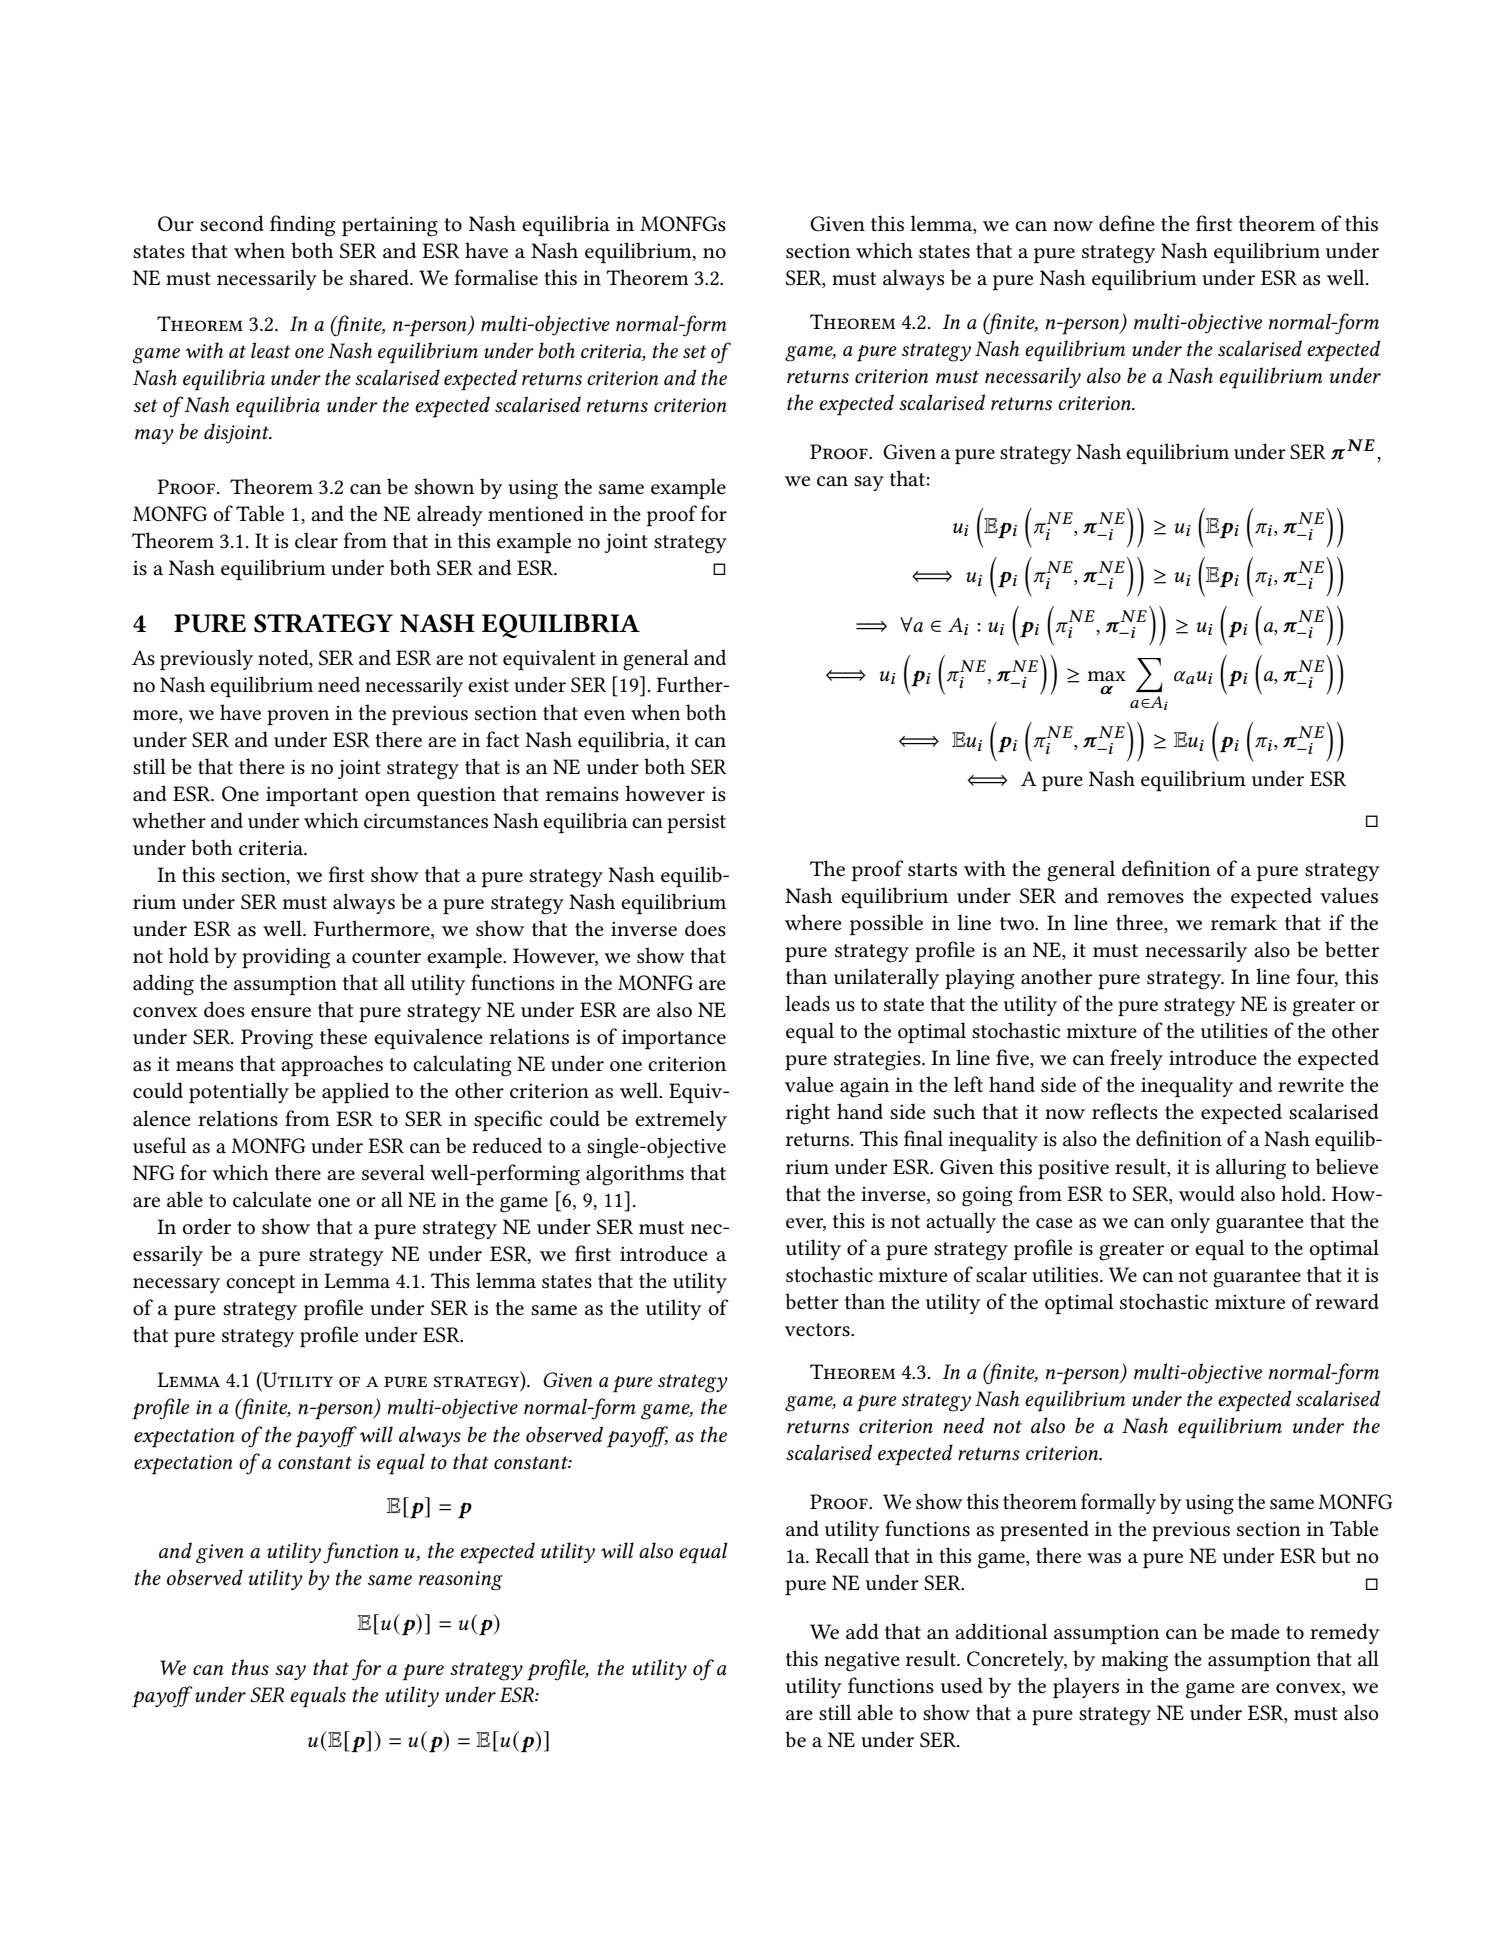  What do you see at coordinates (286, 958) in the screenshot?
I see `providing` at bounding box center [286, 958].
